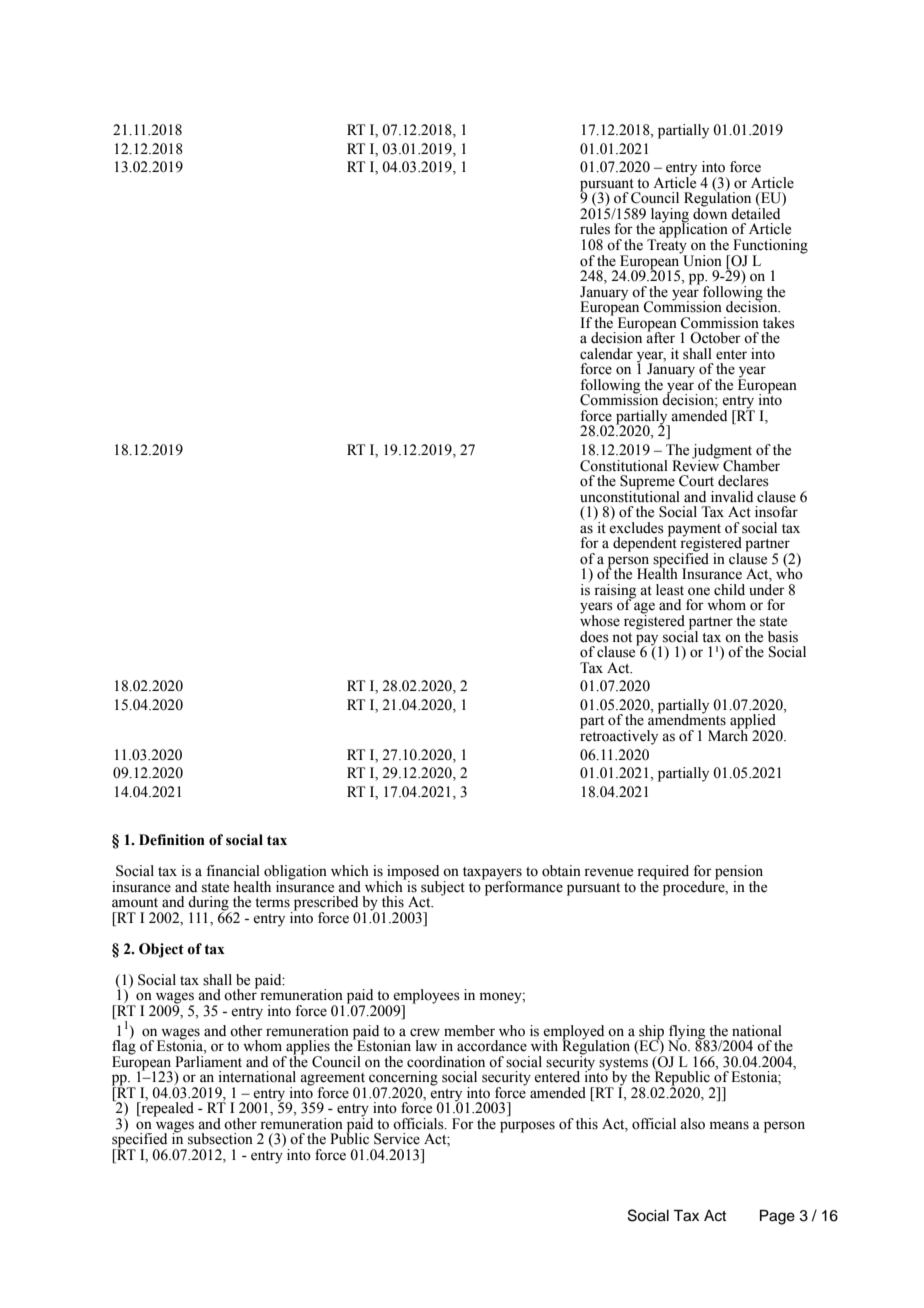 This screenshot has height=1308, width=924. Describe the element at coordinates (696, 481) in the screenshot. I see `Court` at that location.
